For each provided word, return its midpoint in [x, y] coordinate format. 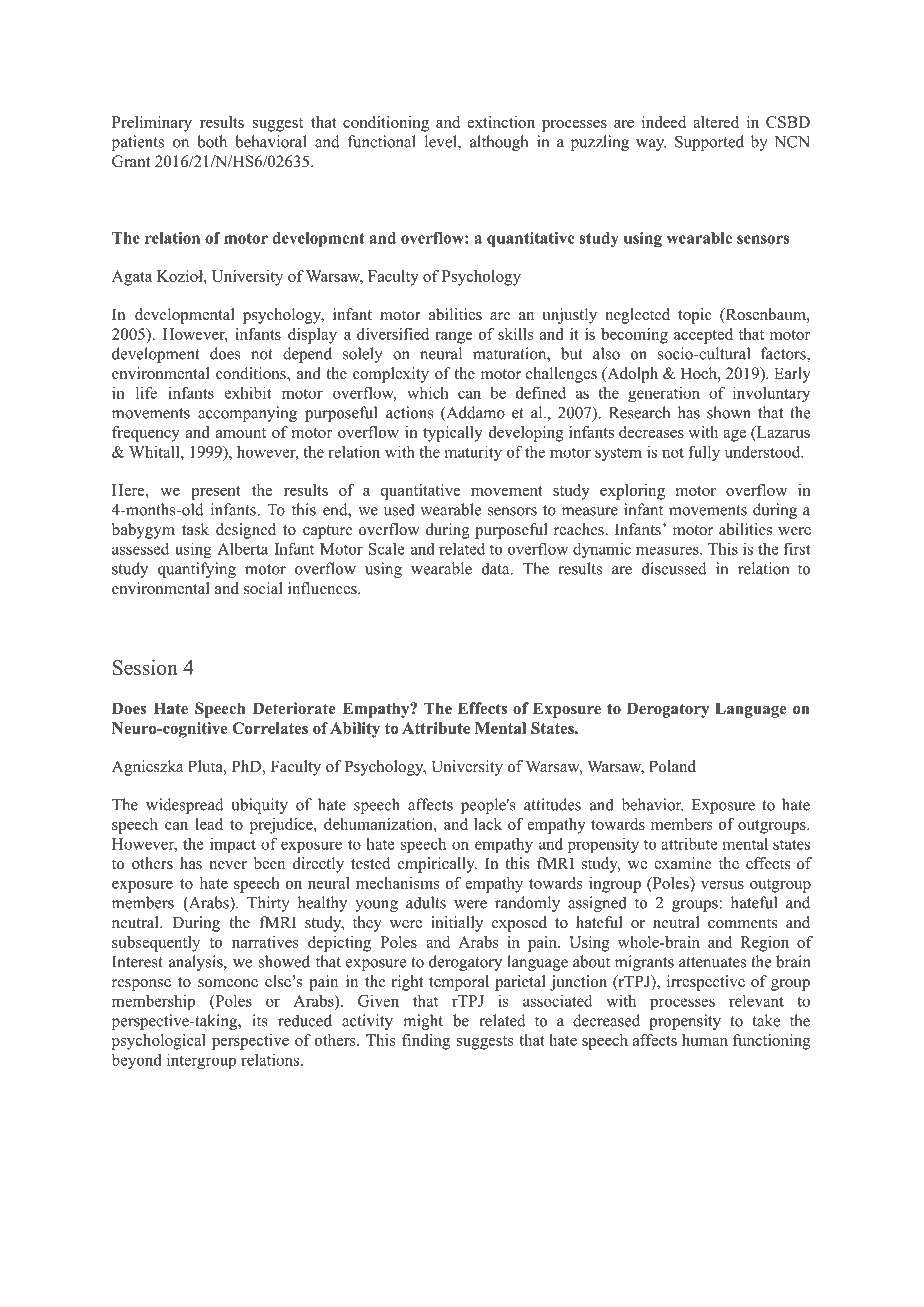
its [260, 1020]
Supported [709, 143]
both [212, 141]
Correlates [270, 728]
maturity [473, 453]
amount [241, 433]
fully [704, 453]
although [499, 143]
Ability [355, 730]
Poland [672, 766]
